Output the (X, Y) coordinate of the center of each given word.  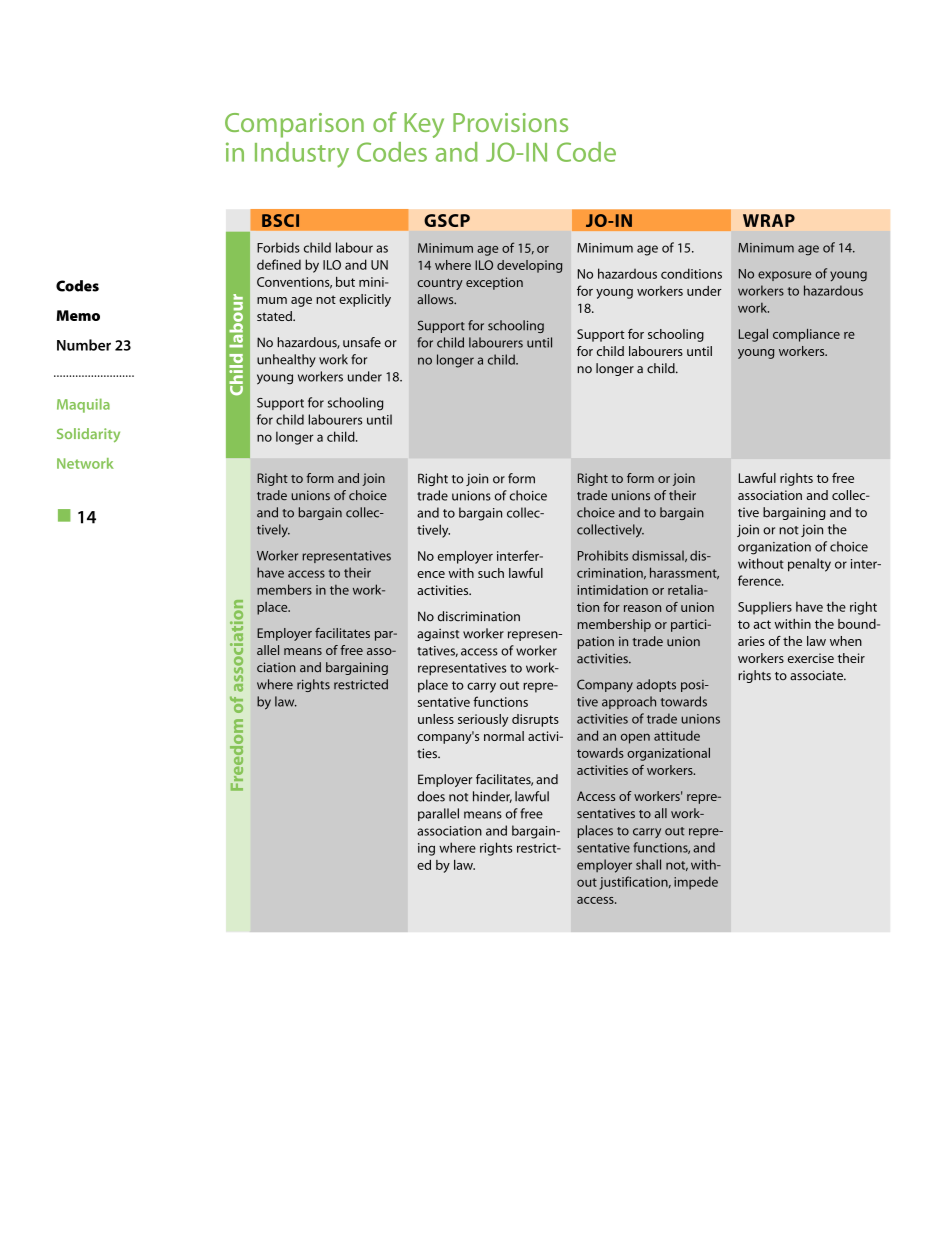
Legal (753, 335)
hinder (492, 797)
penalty (809, 565)
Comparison (294, 125)
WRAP (769, 220)
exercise (811, 658)
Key (424, 125)
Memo (78, 315)
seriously (483, 720)
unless (436, 719)
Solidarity (88, 435)
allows (436, 299)
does (431, 796)
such (491, 573)
